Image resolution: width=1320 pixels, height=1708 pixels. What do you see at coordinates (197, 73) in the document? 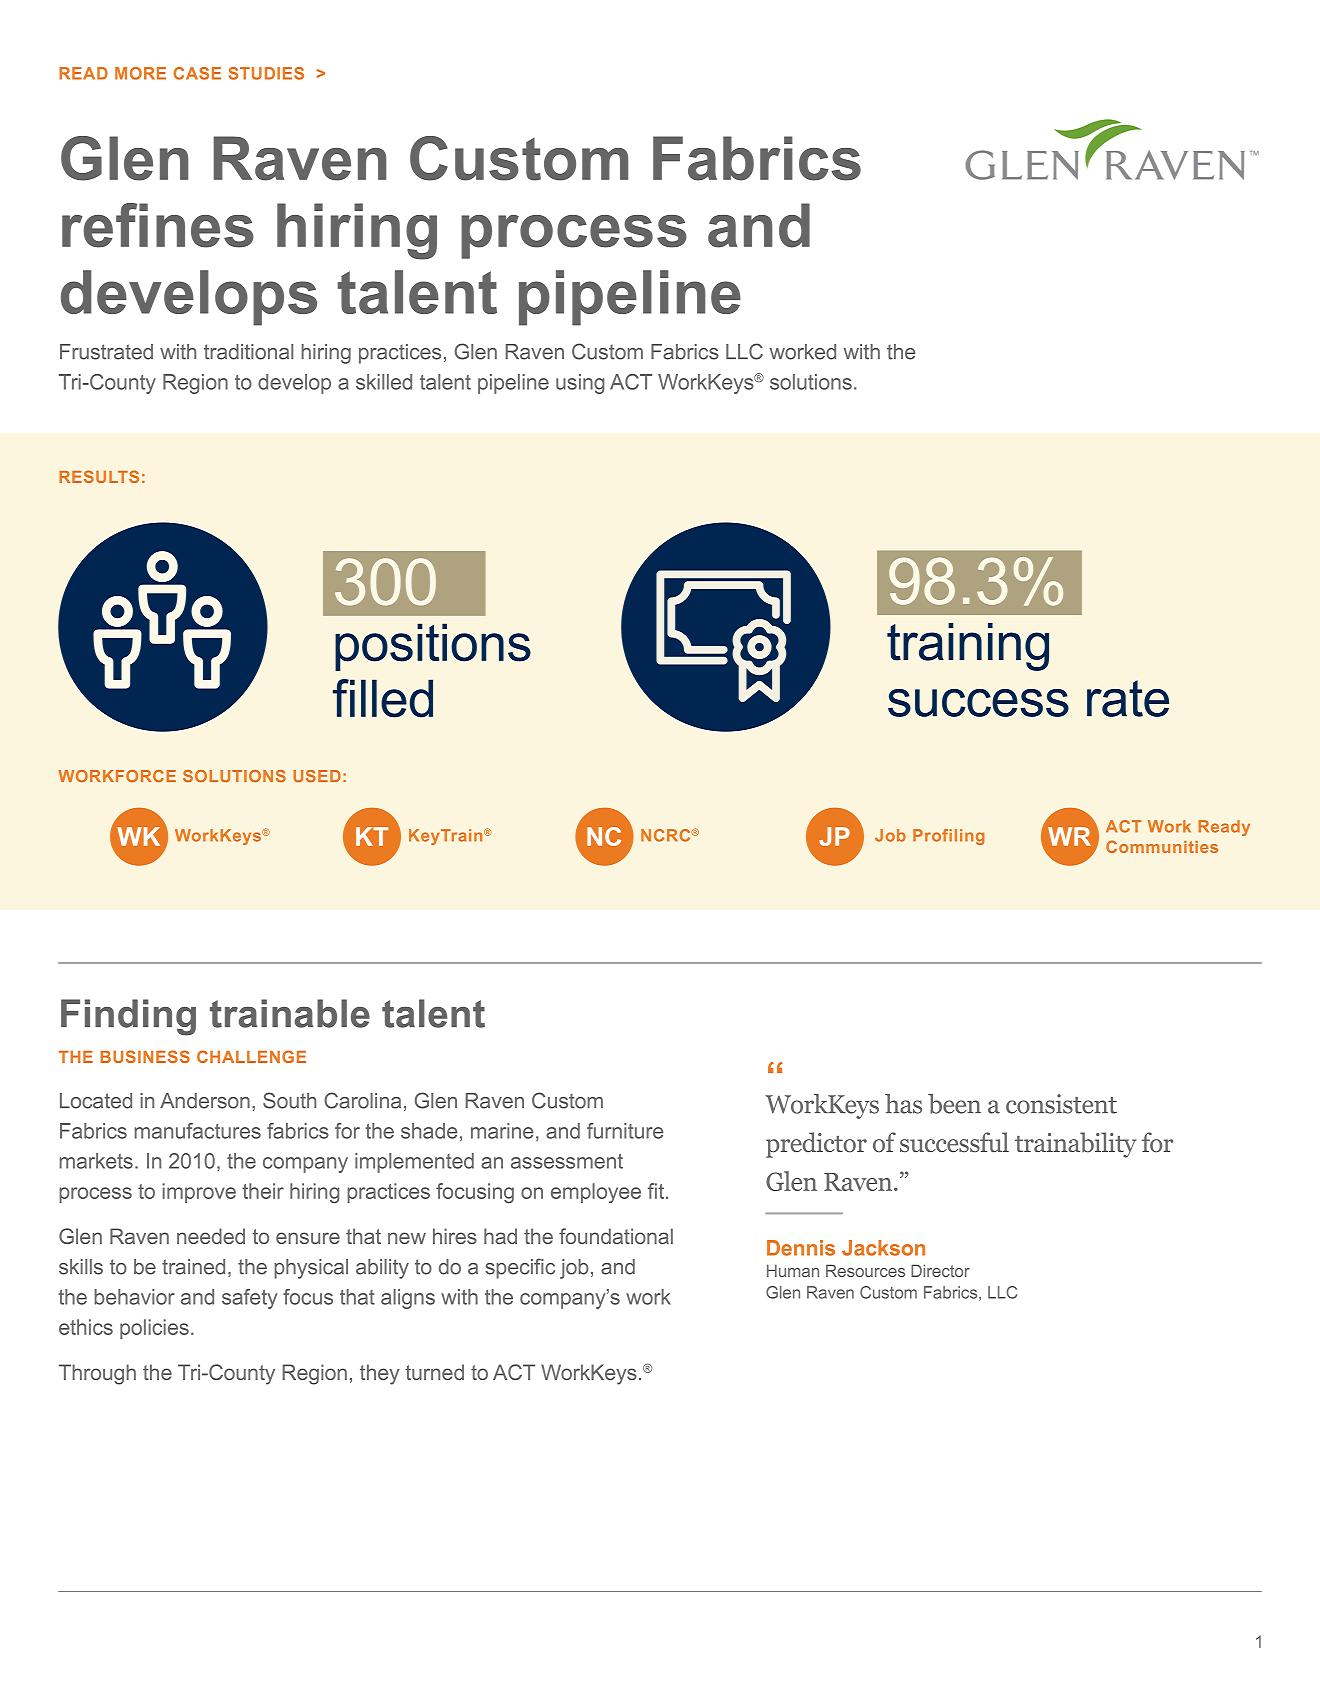
I see `CASE` at bounding box center [197, 73].
